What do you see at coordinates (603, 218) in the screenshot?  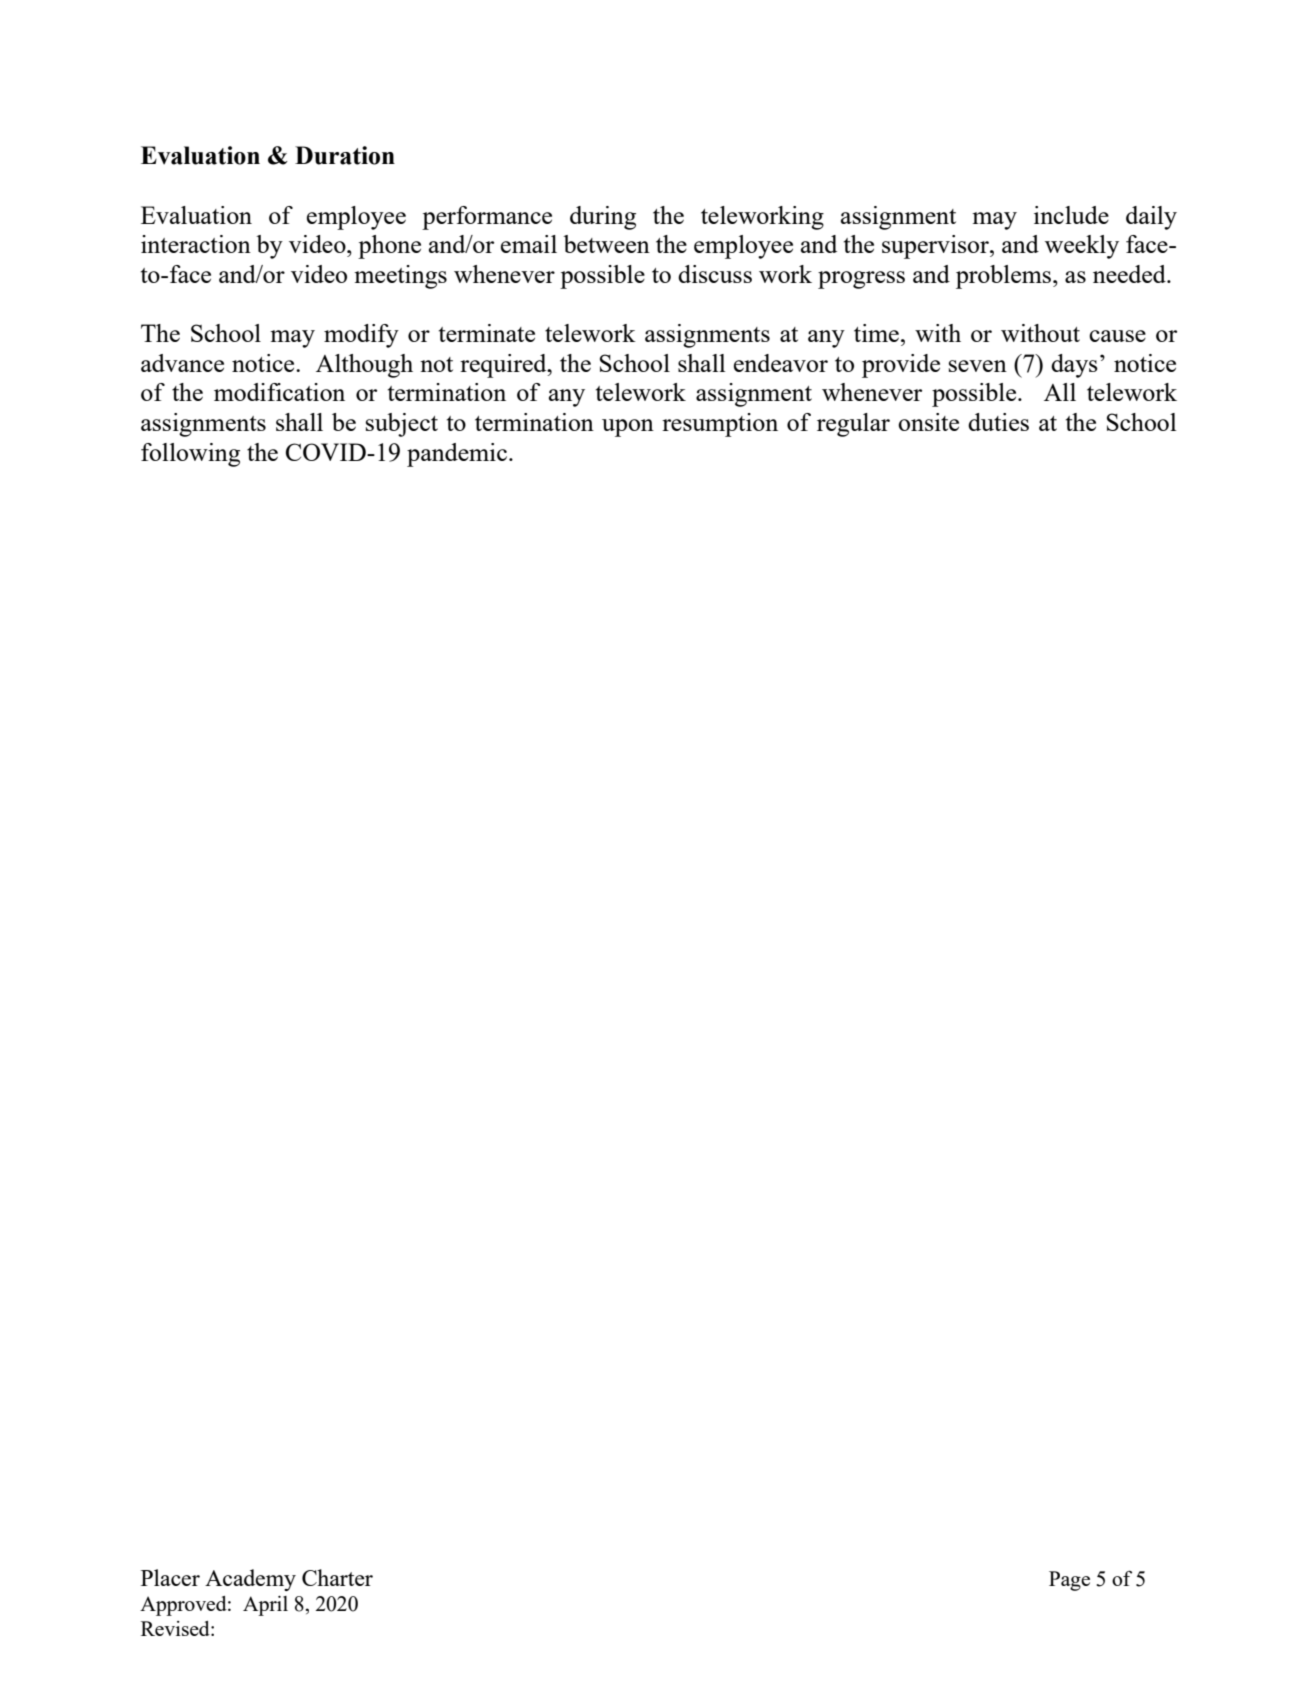 I see `during` at bounding box center [603, 218].
